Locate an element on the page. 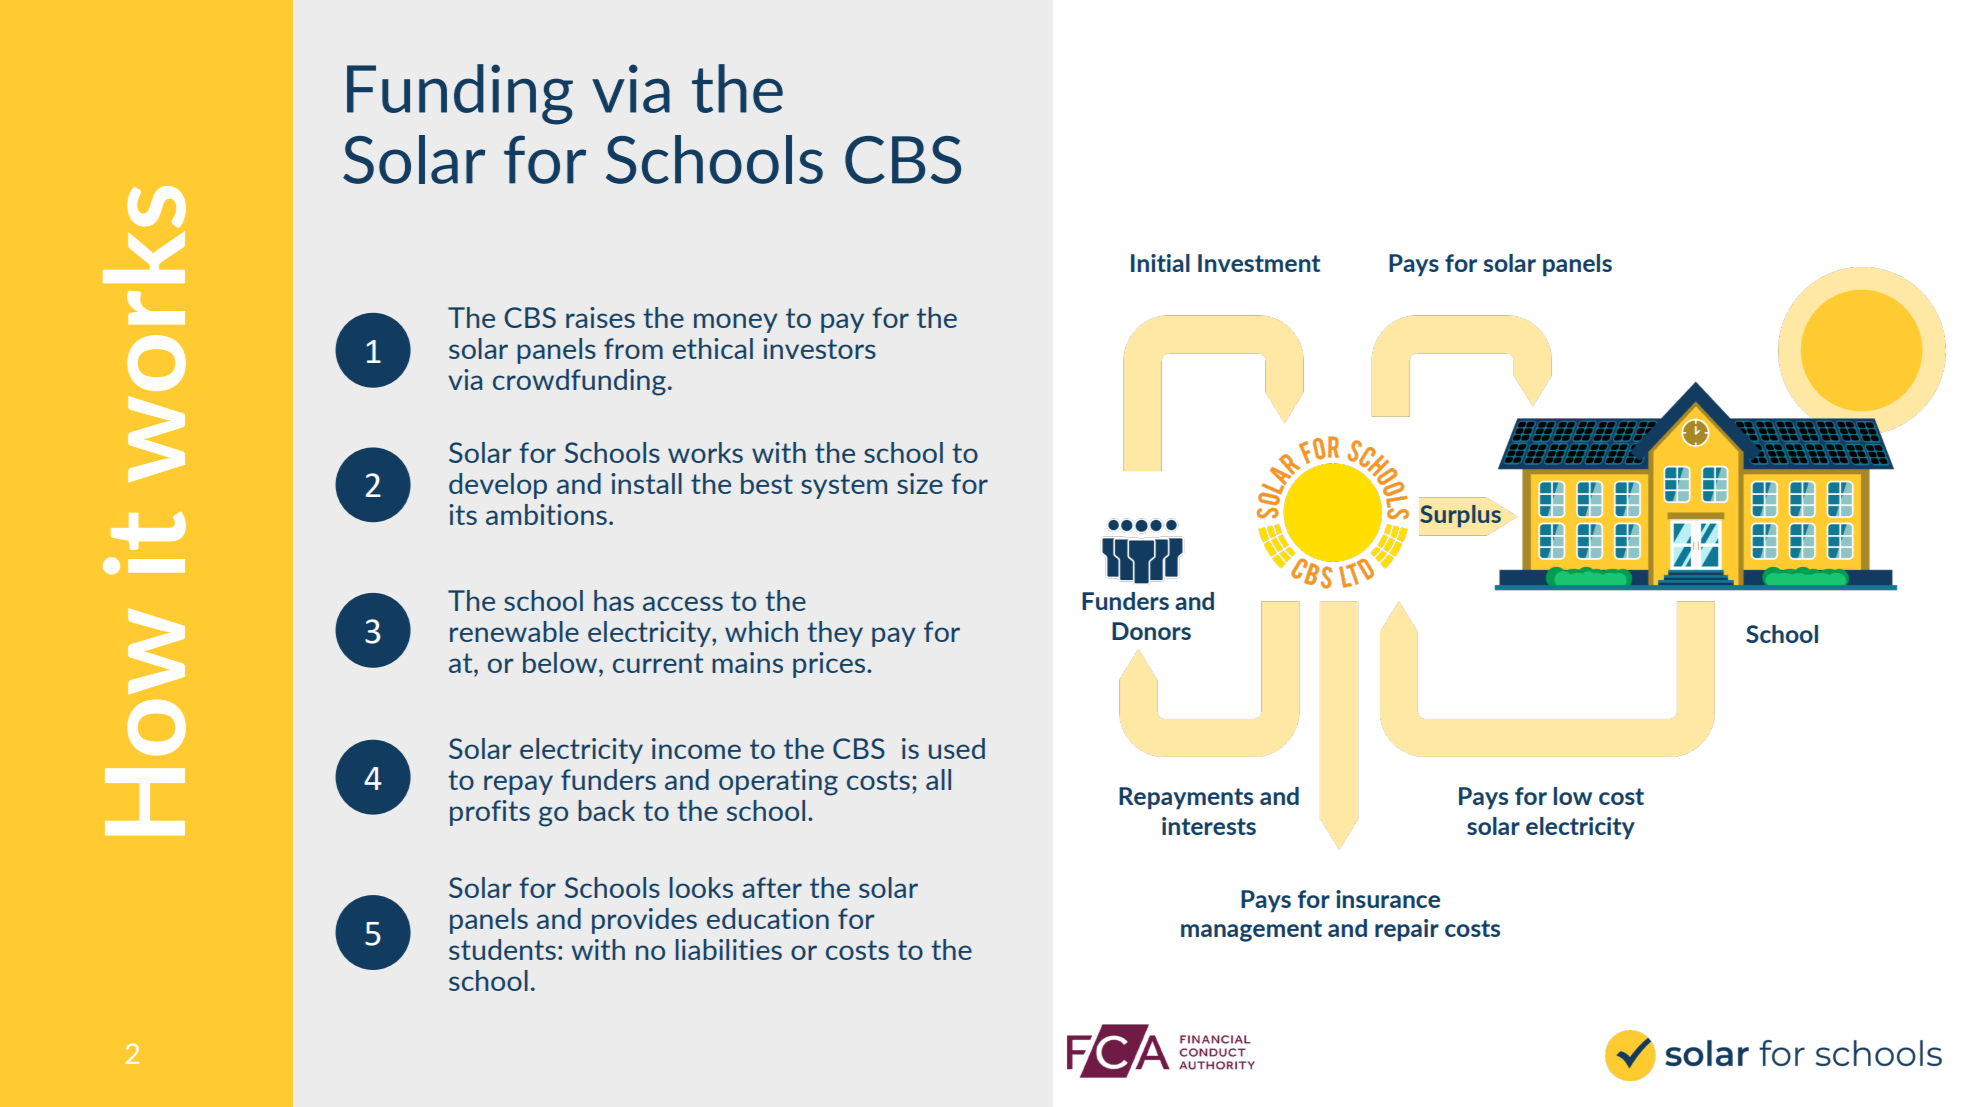  provides is located at coordinates (644, 921).
